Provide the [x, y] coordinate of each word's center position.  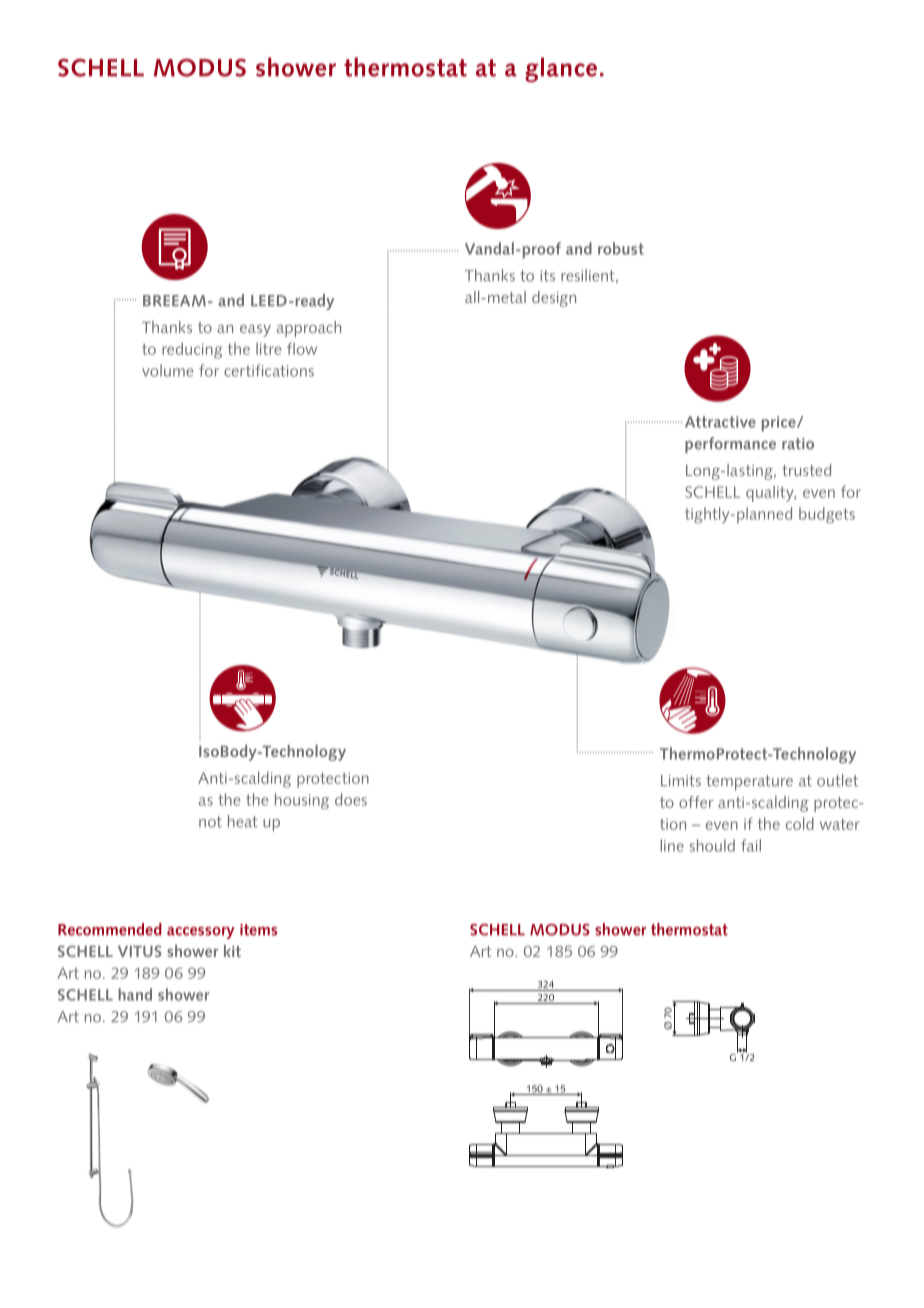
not [210, 822]
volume [167, 370]
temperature [749, 783]
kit [232, 951]
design [554, 299]
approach [309, 329]
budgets [827, 515]
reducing [192, 350]
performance [730, 445]
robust [621, 248]
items [258, 930]
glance [561, 69]
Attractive [720, 422]
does [351, 799]
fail [751, 845]
